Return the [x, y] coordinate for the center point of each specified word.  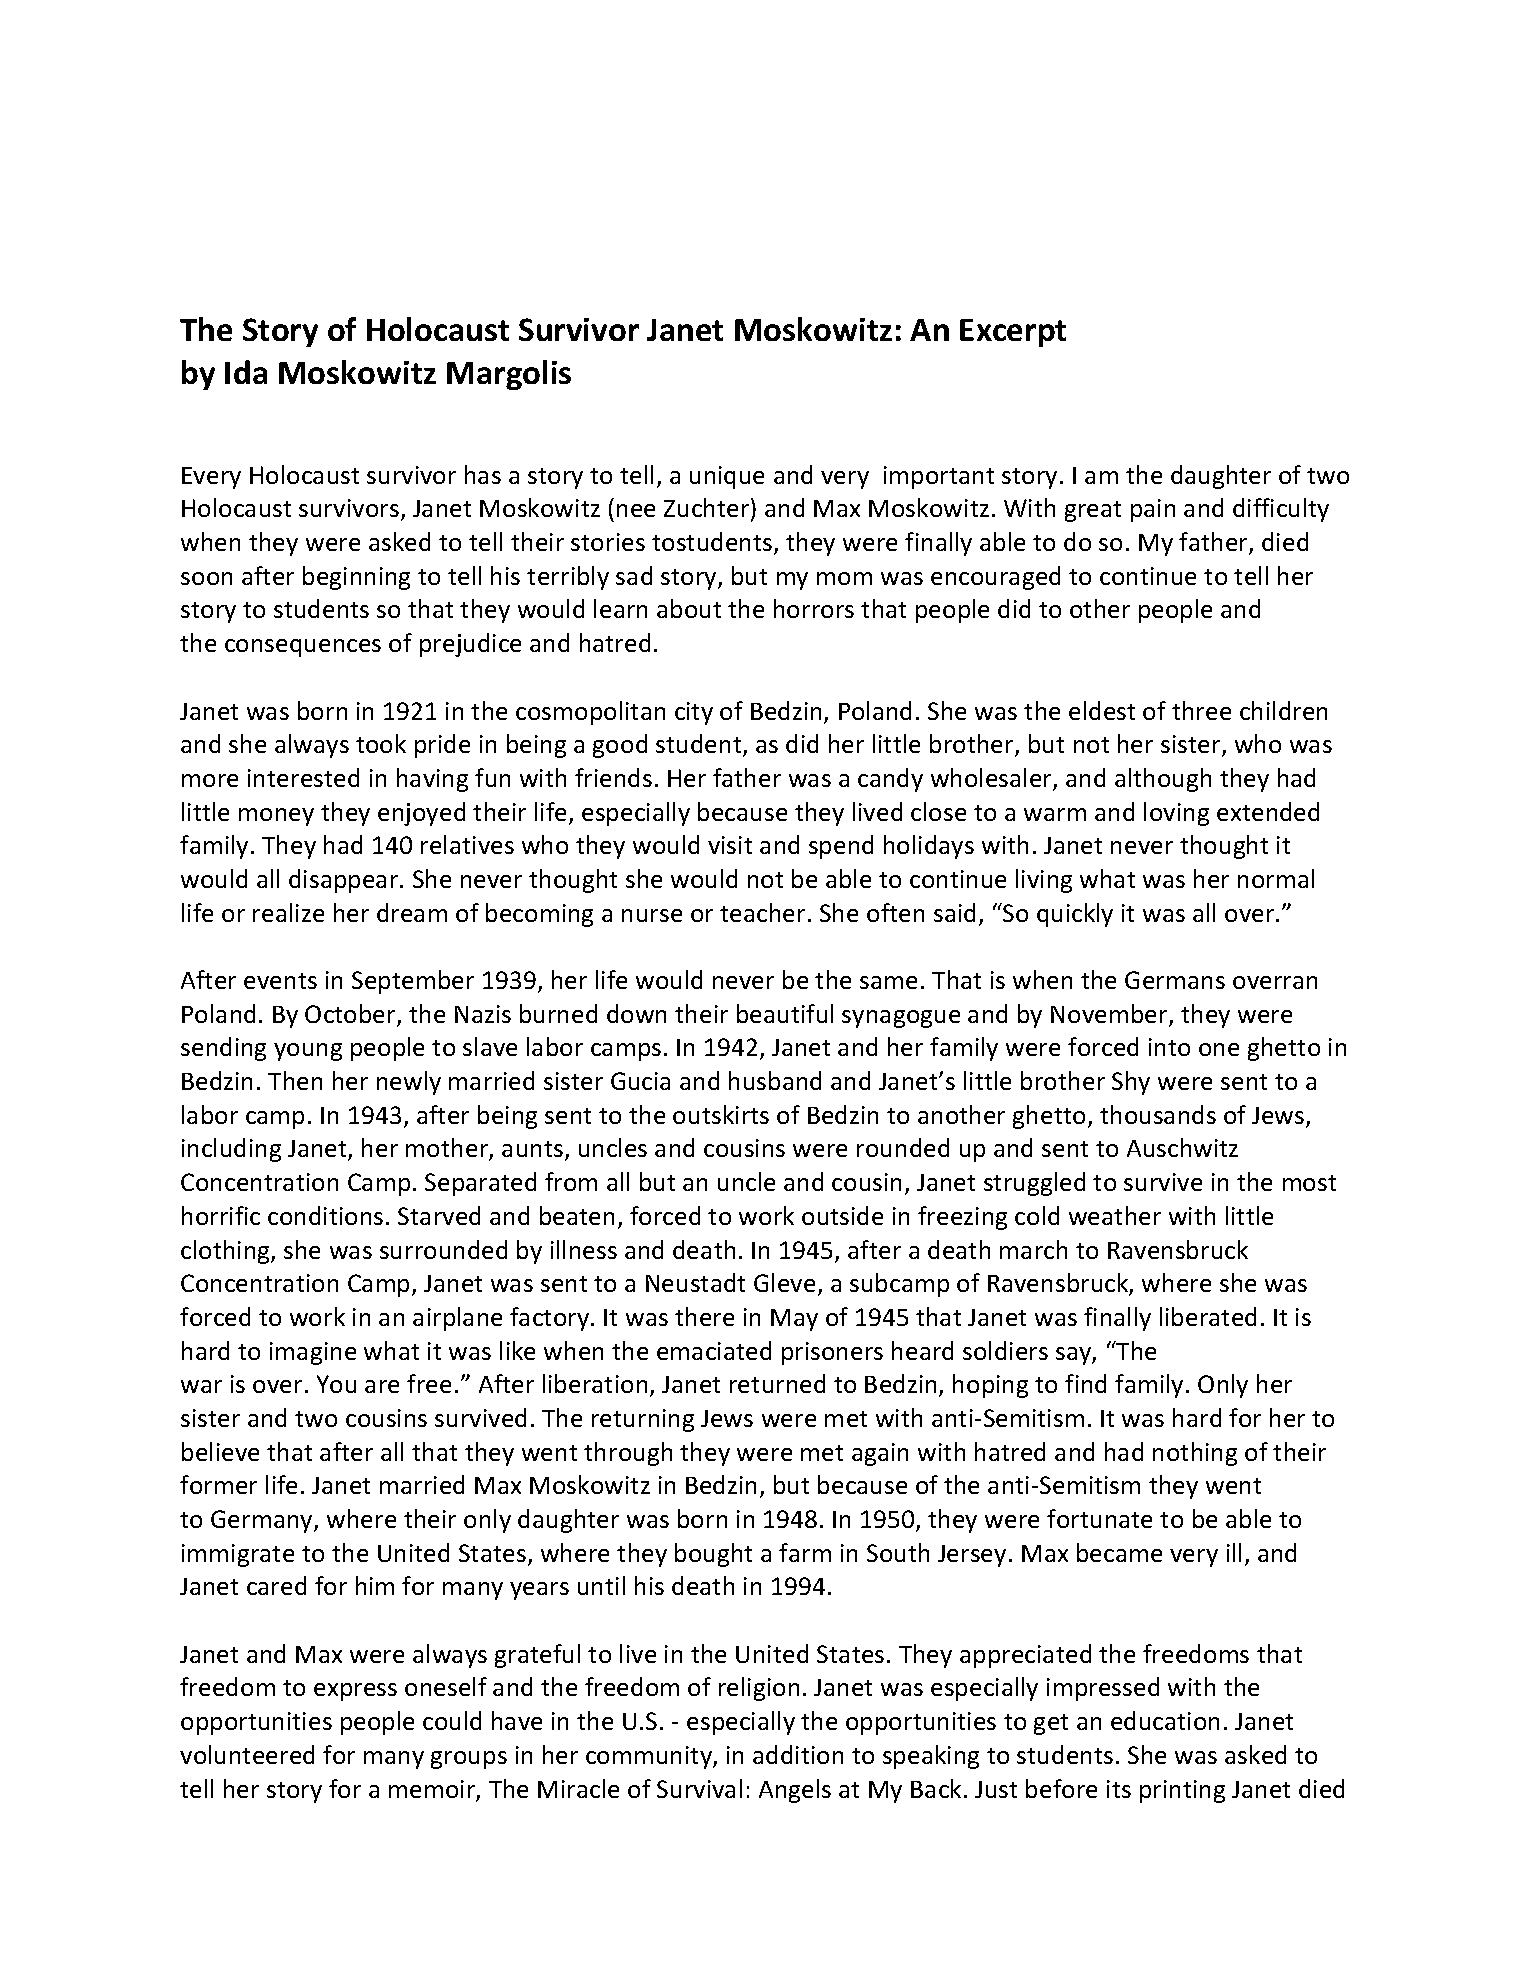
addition [798, 1754]
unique [727, 477]
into [1169, 1047]
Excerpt [1013, 333]
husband [775, 1080]
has [483, 474]
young [308, 1052]
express [355, 1692]
